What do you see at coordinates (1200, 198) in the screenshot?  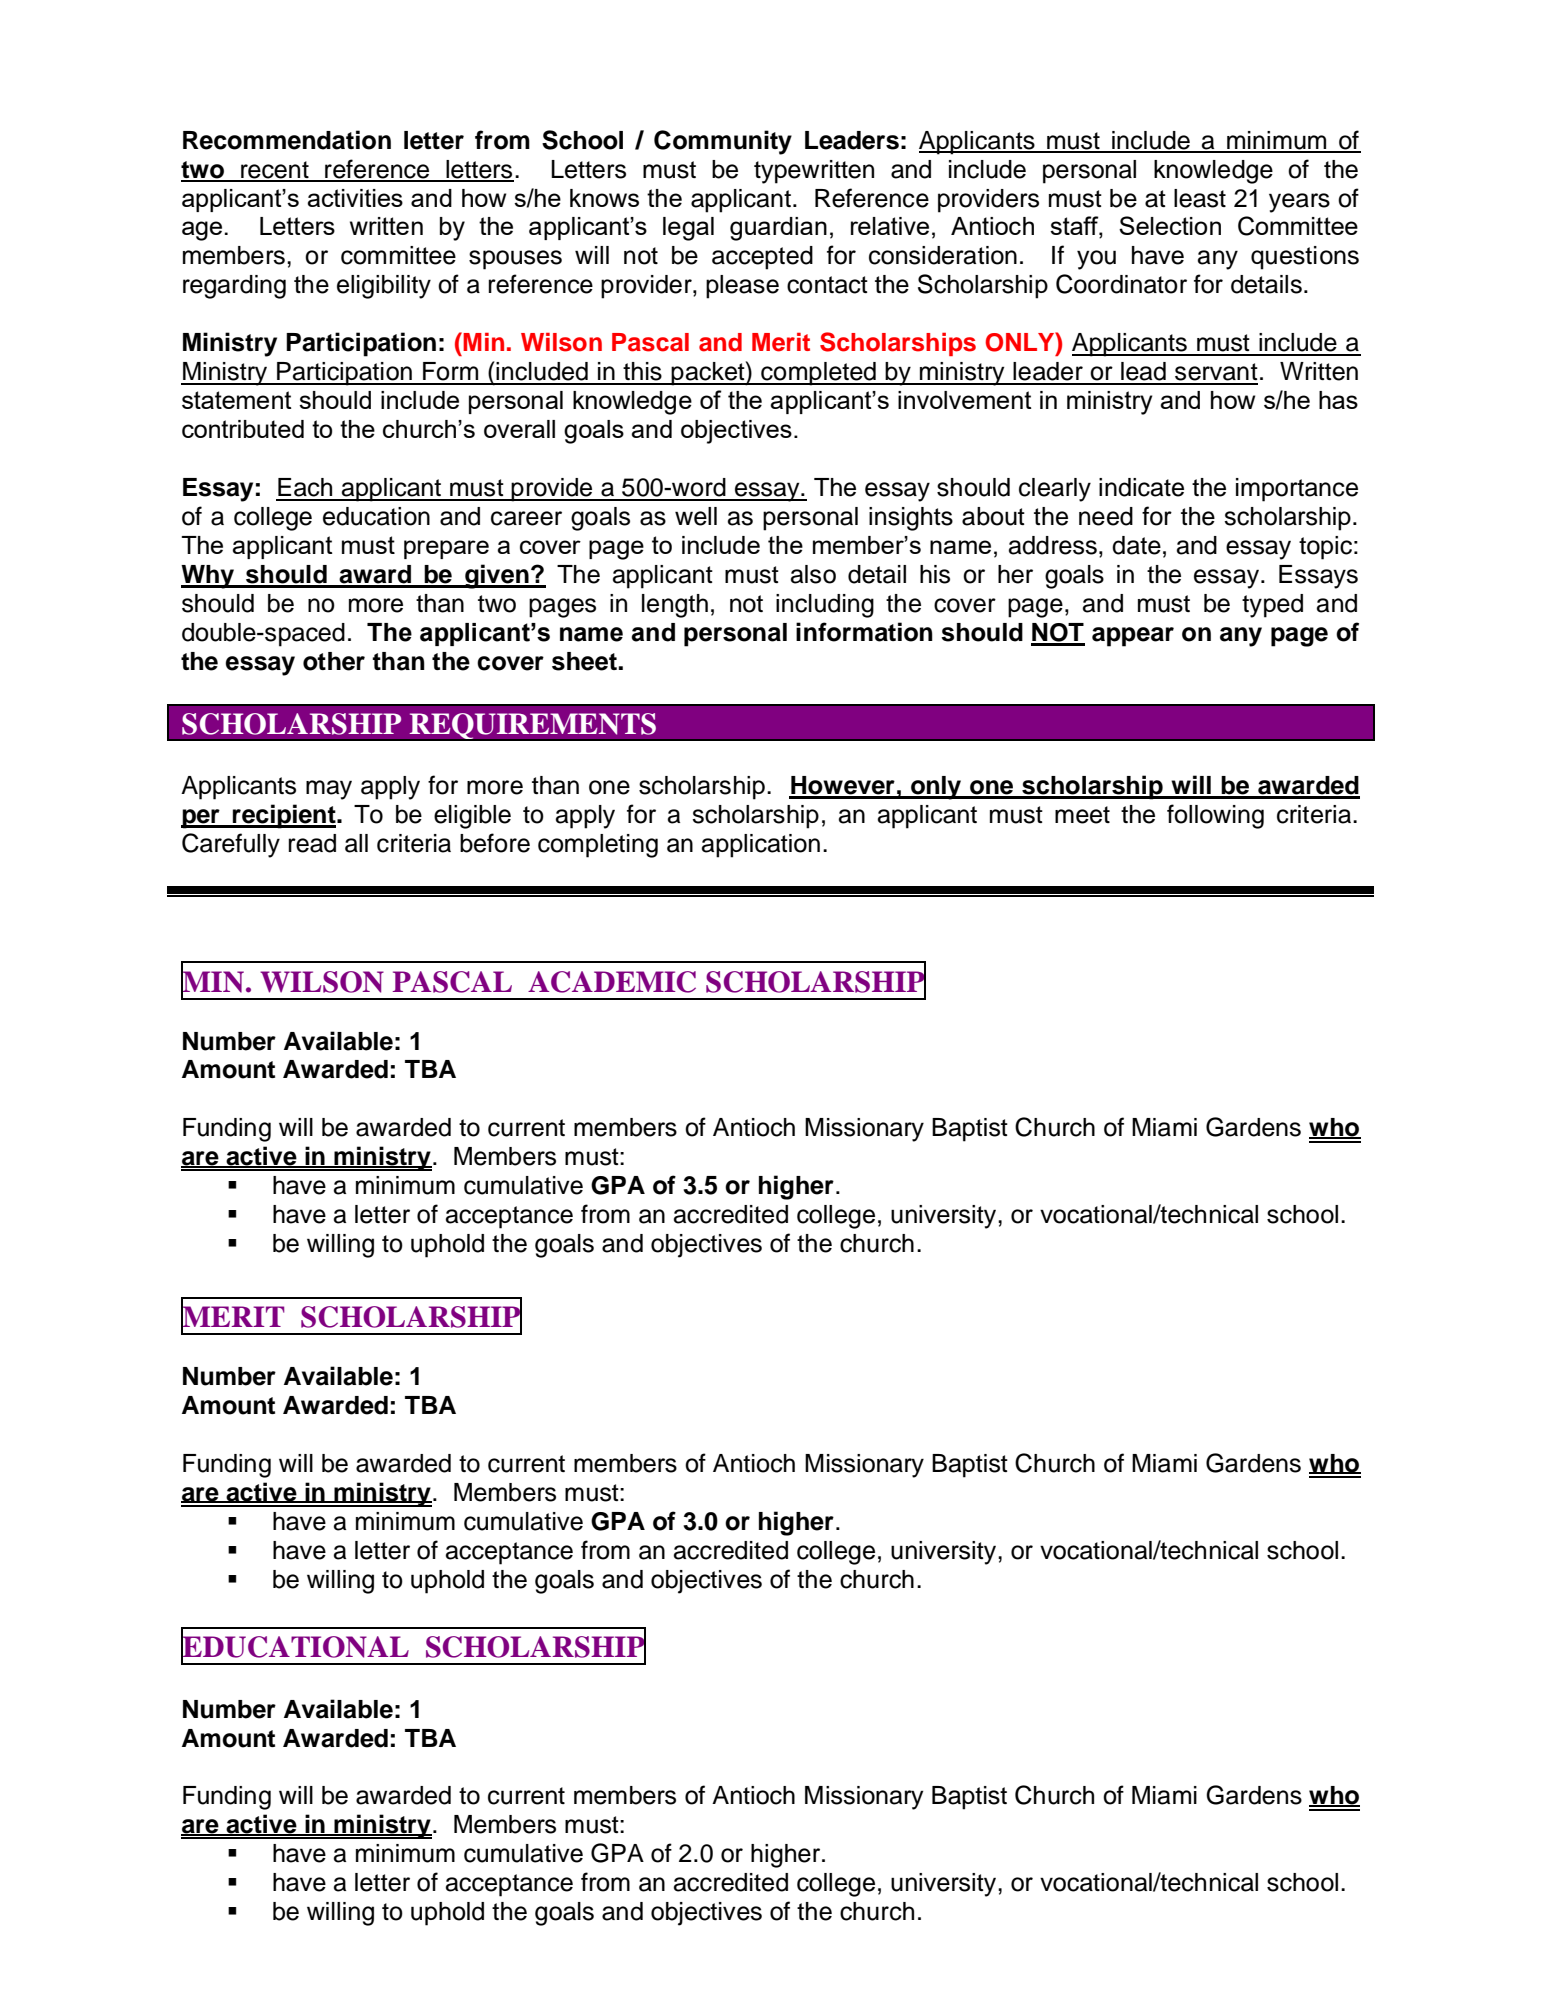 I see `least` at bounding box center [1200, 198].
